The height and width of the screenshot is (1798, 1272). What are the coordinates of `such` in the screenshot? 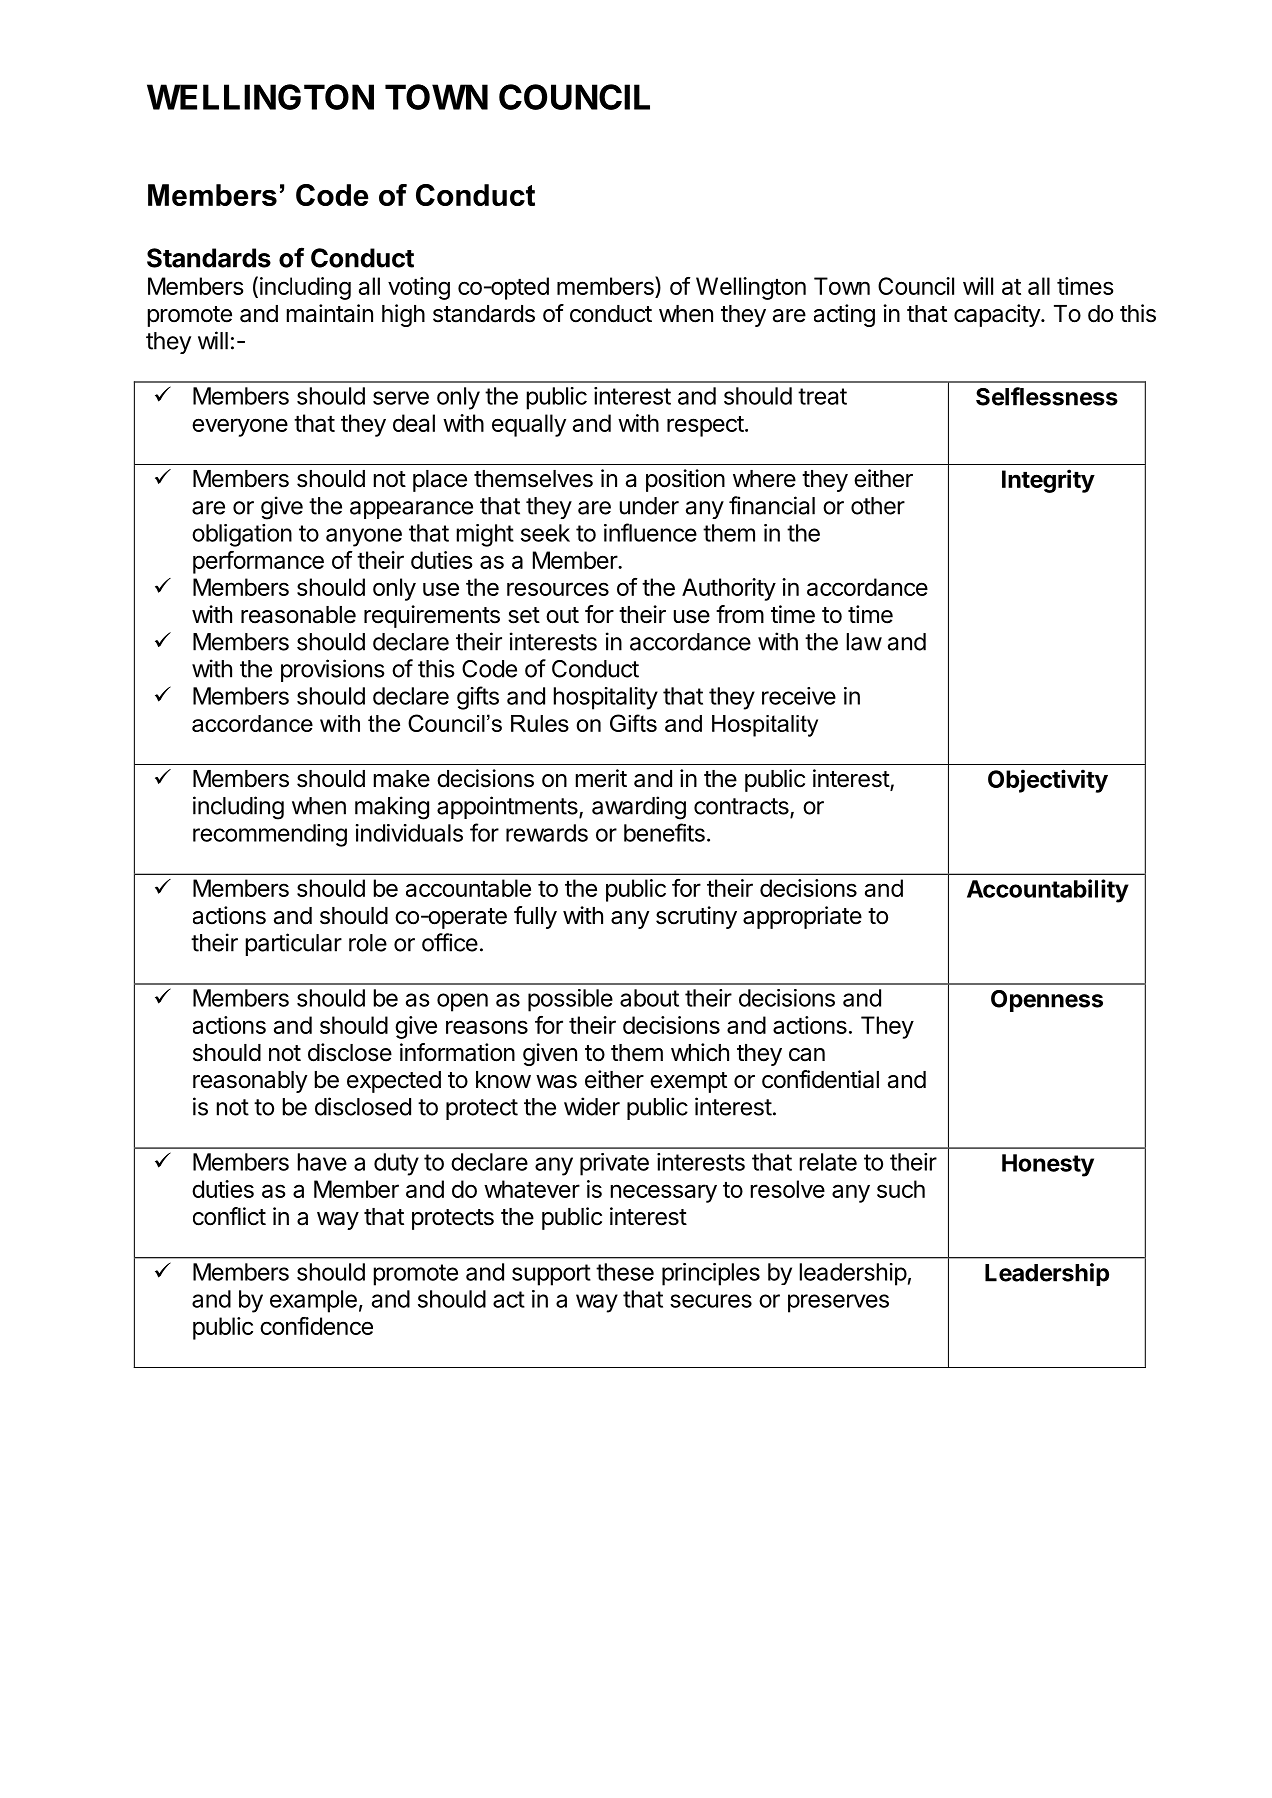 It's located at (901, 1189).
